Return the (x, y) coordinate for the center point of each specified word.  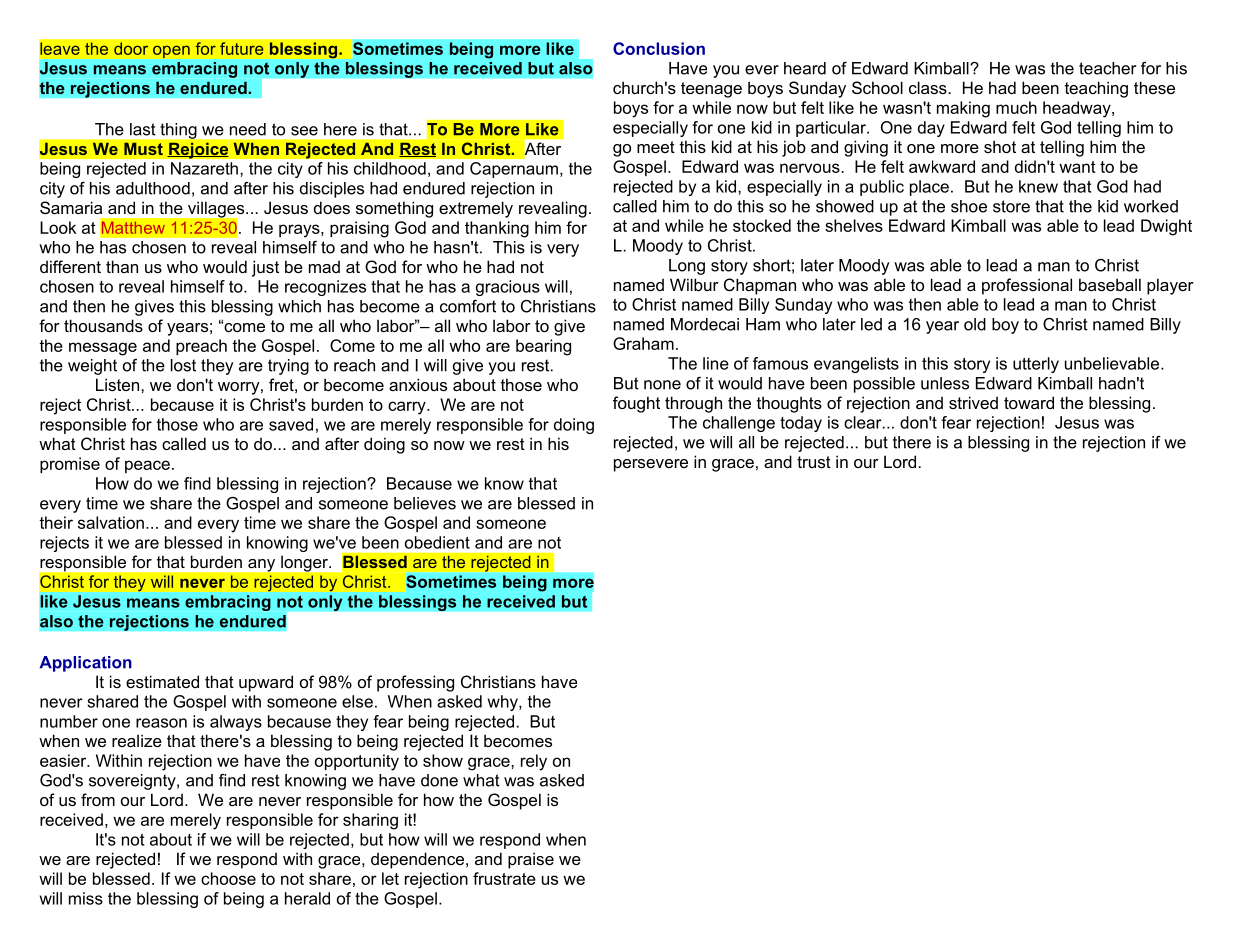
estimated (162, 681)
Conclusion (659, 48)
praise (531, 860)
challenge (739, 424)
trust (814, 462)
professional (1027, 286)
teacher (1107, 68)
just (265, 268)
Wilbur (694, 284)
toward (1029, 402)
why (504, 703)
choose (228, 878)
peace (147, 466)
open (171, 51)
